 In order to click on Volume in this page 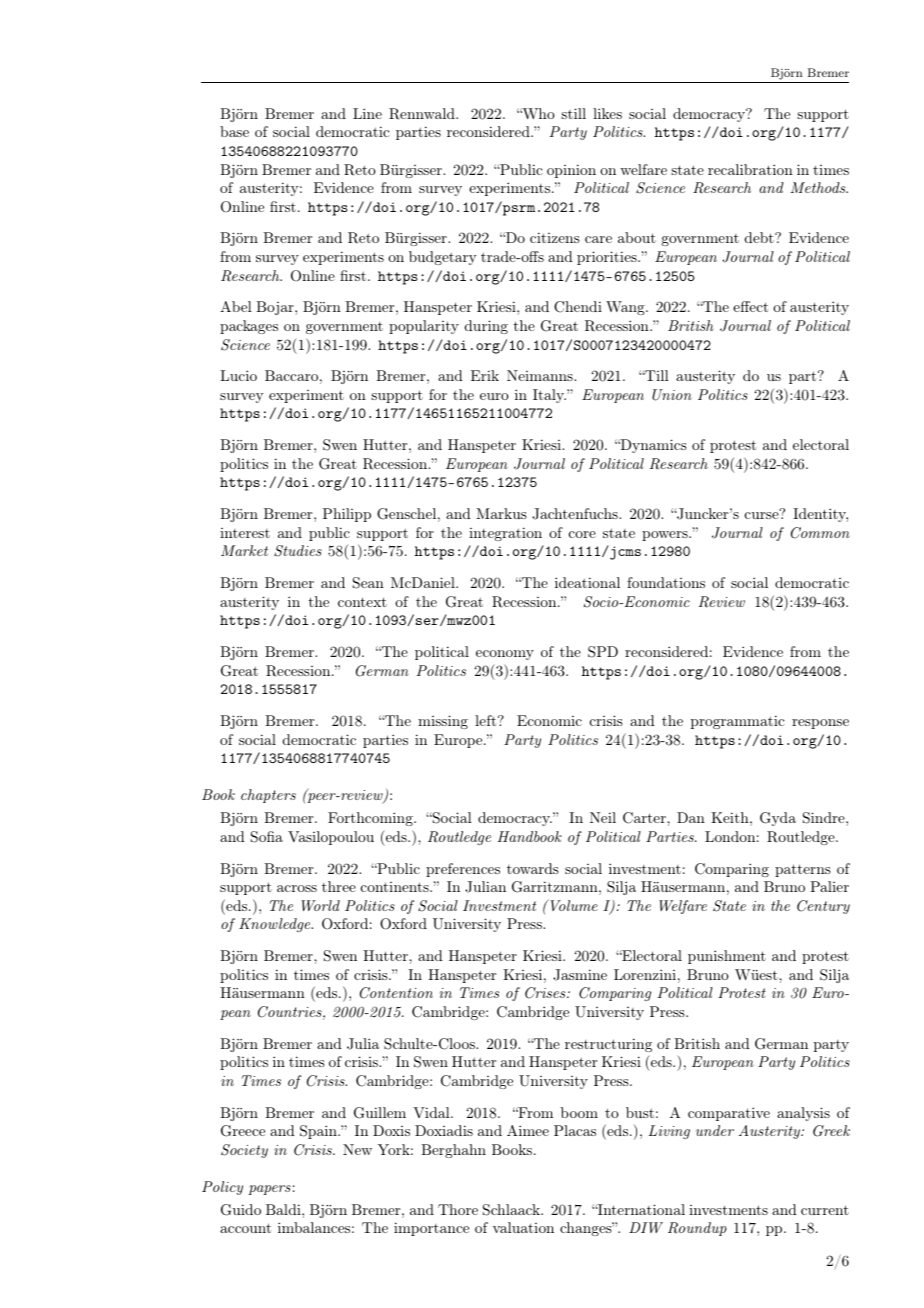, I will do `click(573, 905)`.
